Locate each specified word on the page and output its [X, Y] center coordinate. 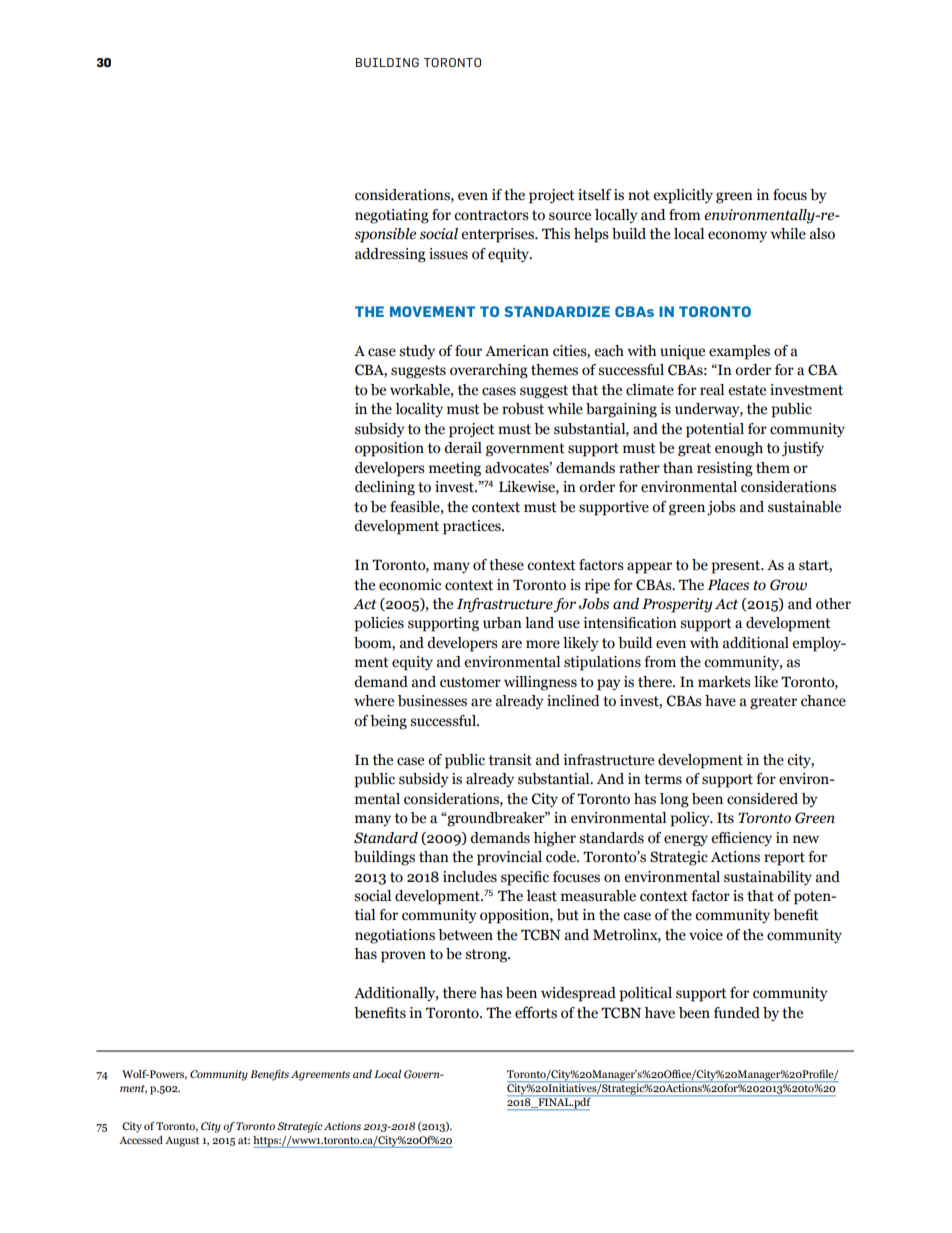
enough [739, 449]
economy [737, 236]
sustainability [768, 878]
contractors [491, 215]
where [374, 701]
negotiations [395, 936]
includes [470, 877]
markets [724, 682]
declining [385, 488]
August [182, 1141]
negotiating [392, 216]
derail [463, 448]
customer [470, 682]
